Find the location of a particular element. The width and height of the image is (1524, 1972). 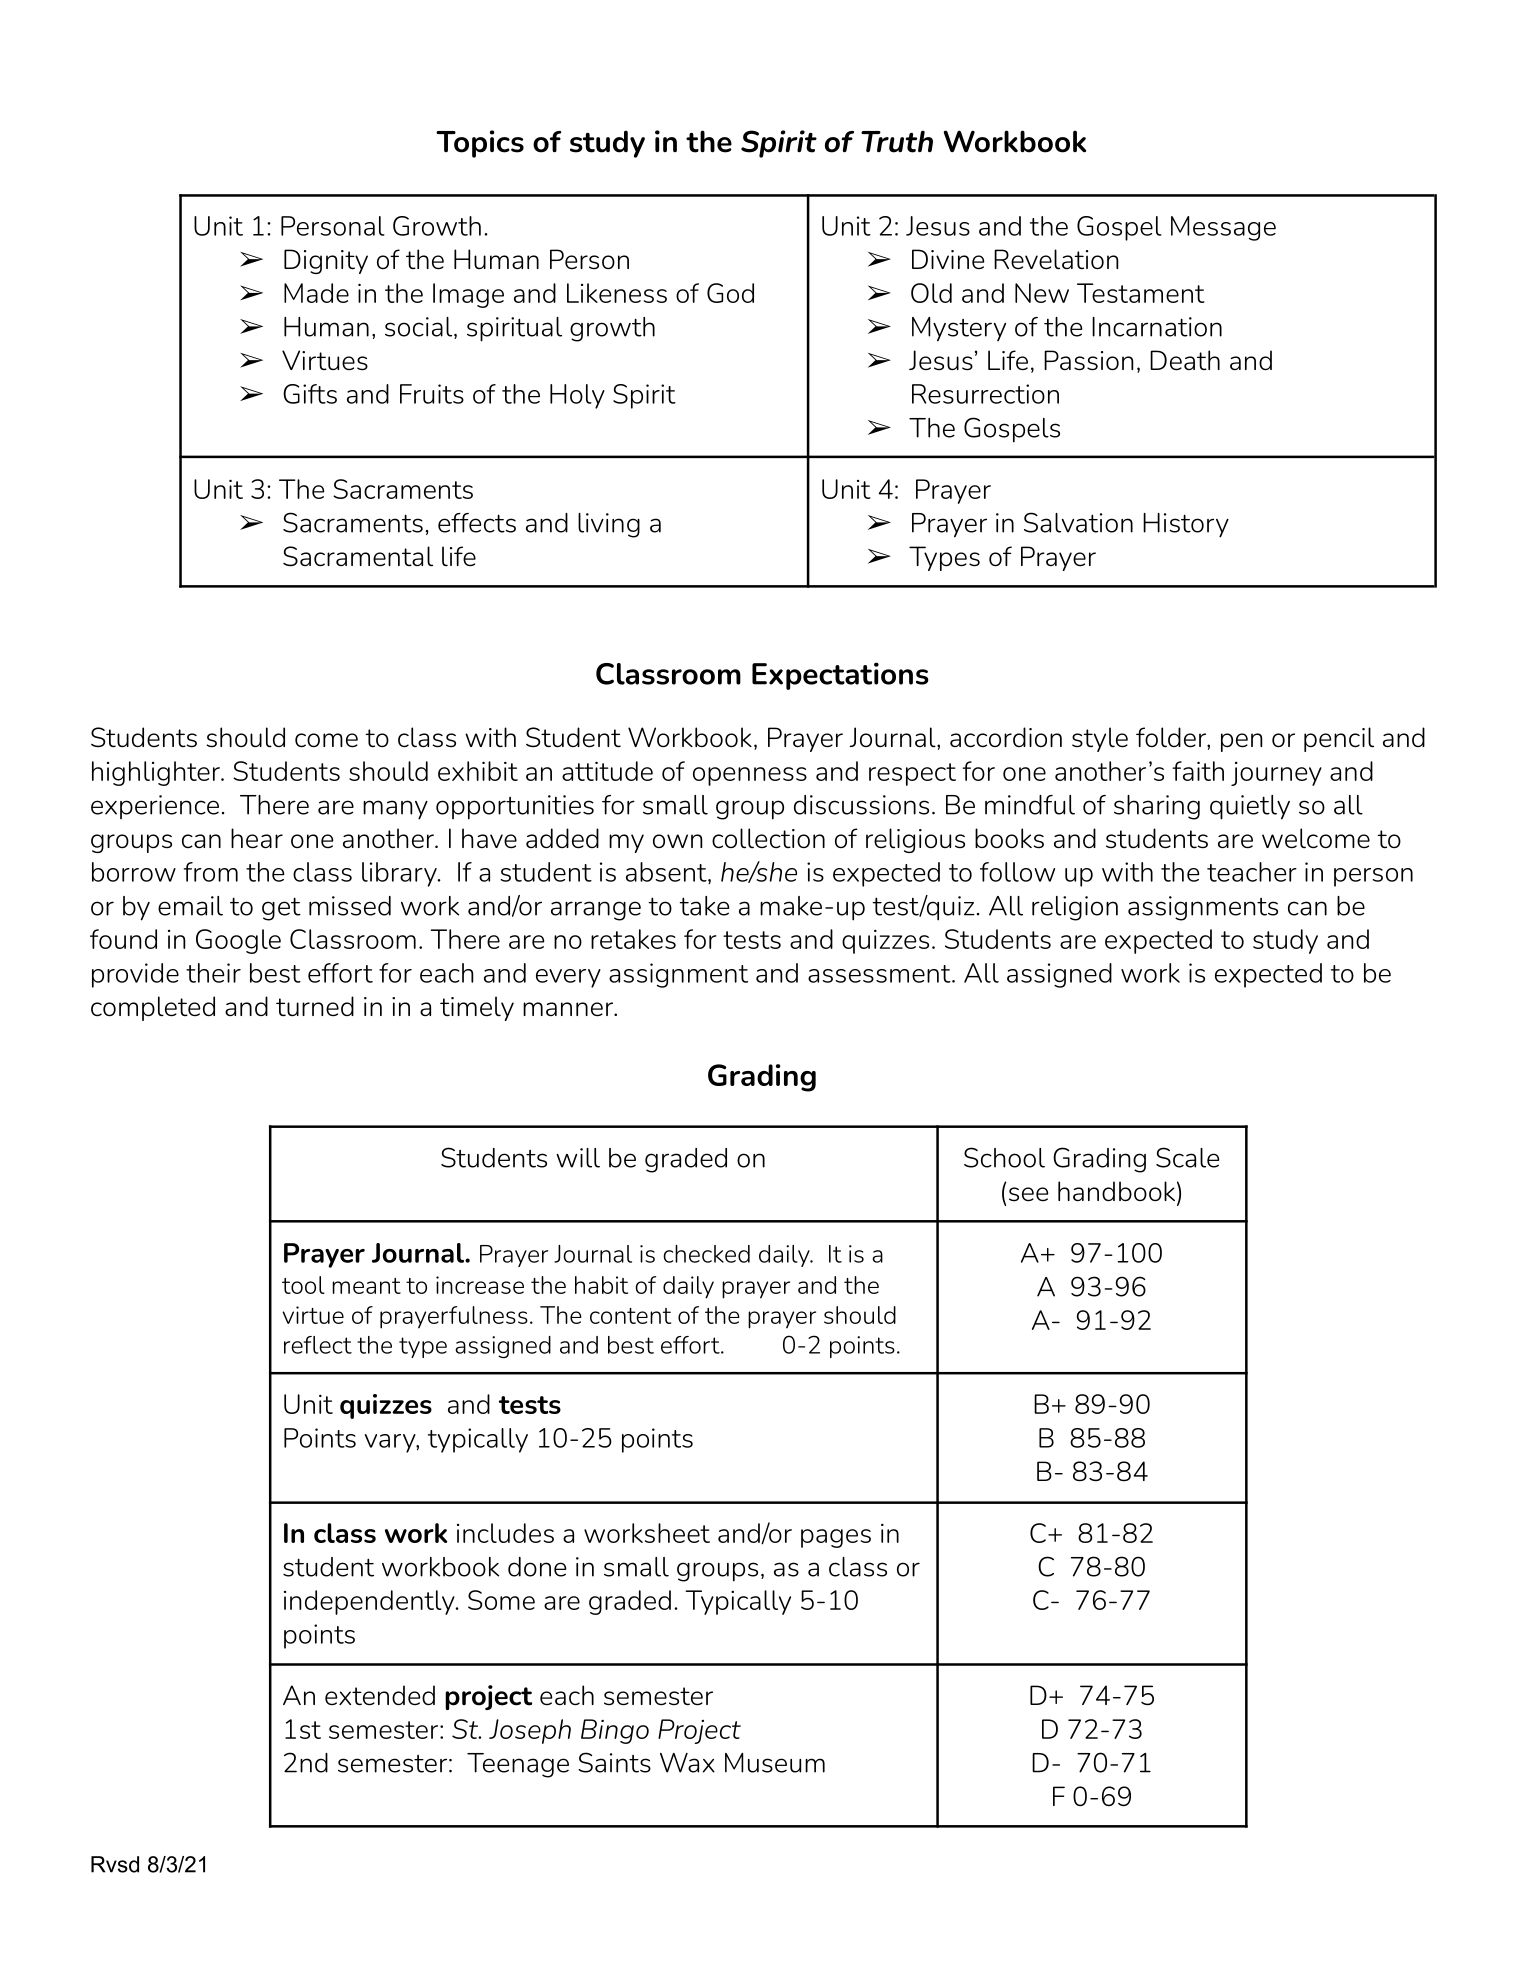

extended is located at coordinates (380, 1695).
